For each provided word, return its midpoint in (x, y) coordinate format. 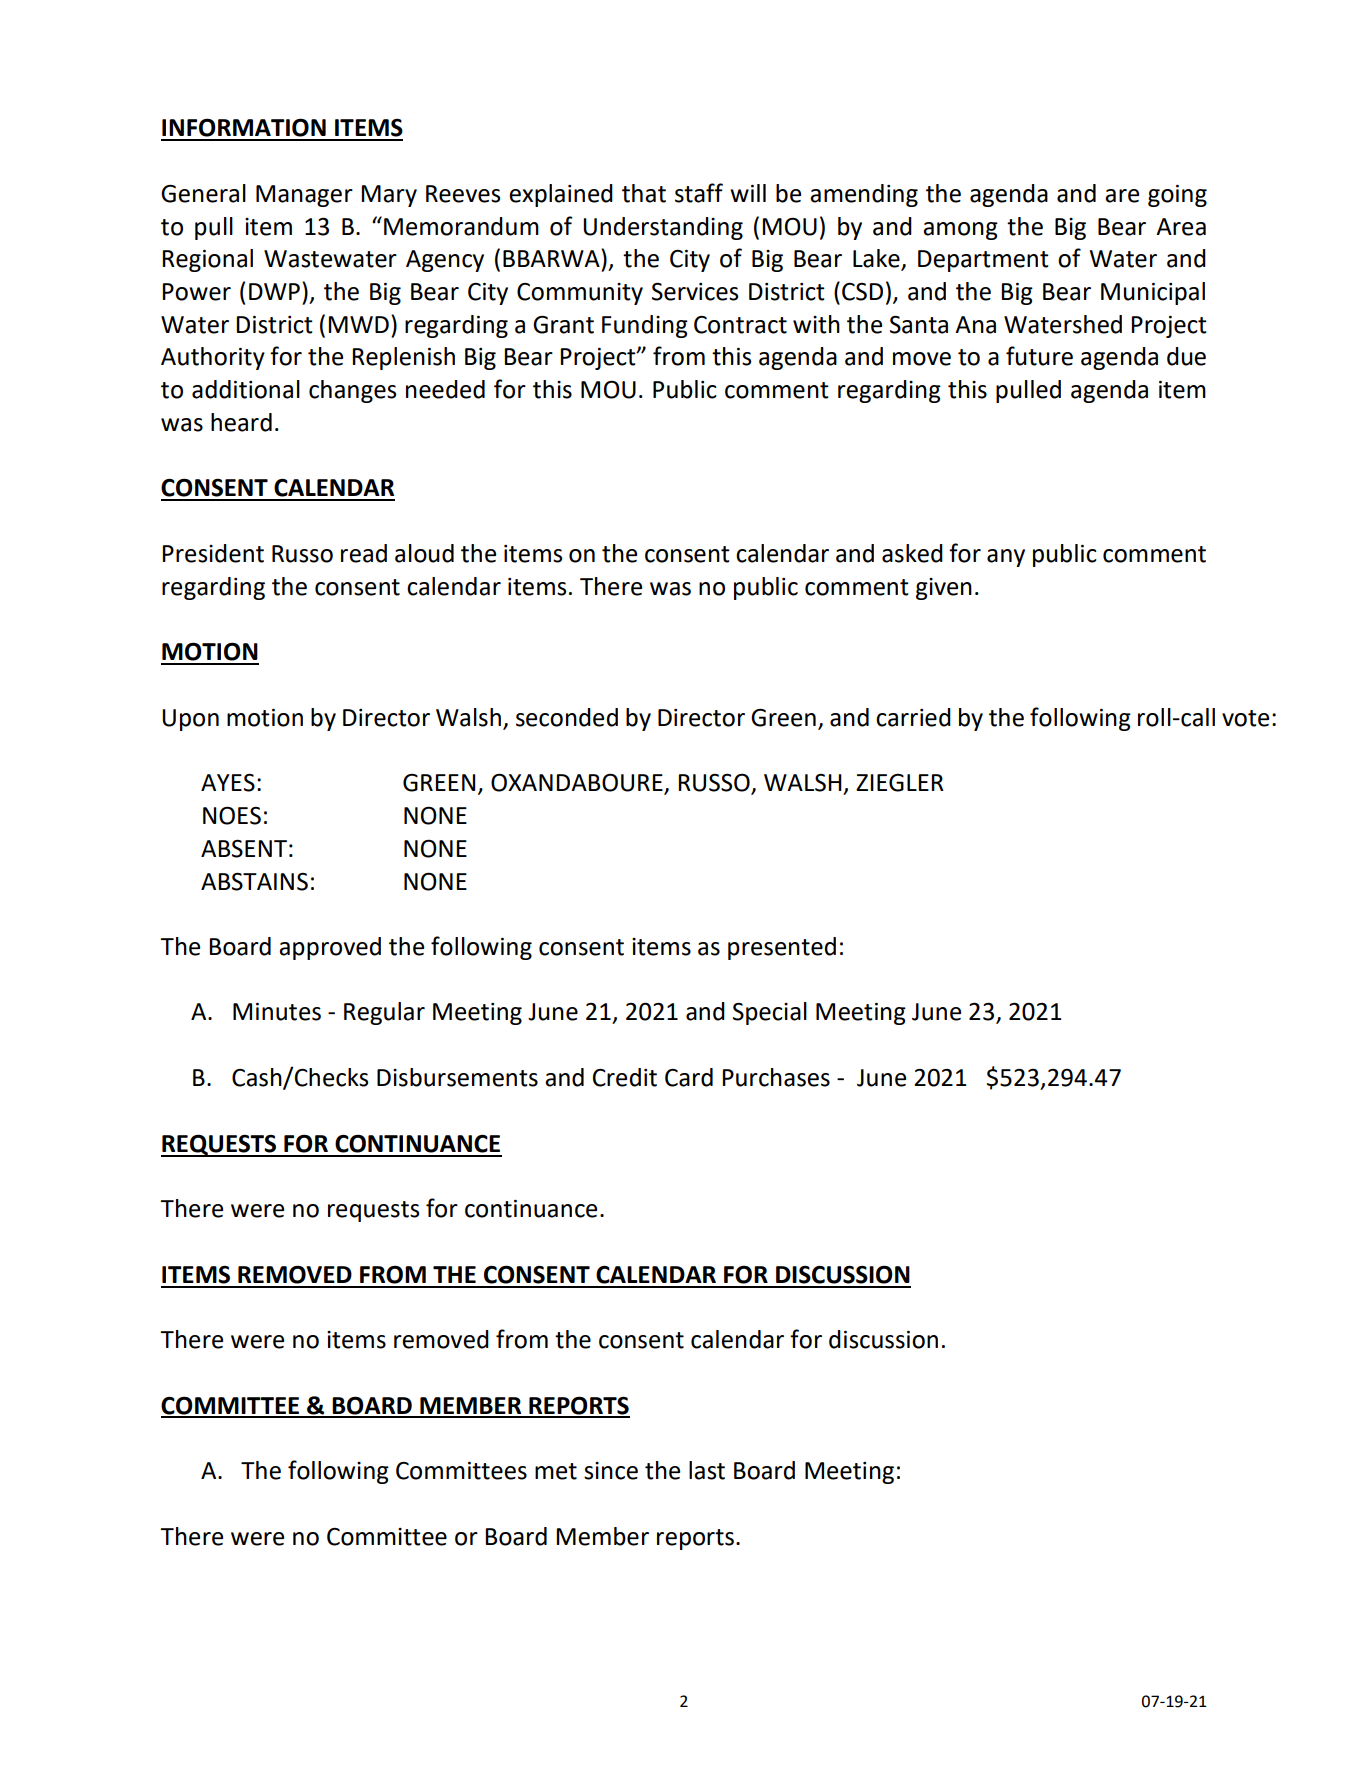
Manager (304, 196)
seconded (567, 717)
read (364, 553)
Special (770, 1013)
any (1006, 558)
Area (1181, 227)
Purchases (776, 1077)
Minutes (277, 1012)
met (556, 1471)
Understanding (663, 228)
